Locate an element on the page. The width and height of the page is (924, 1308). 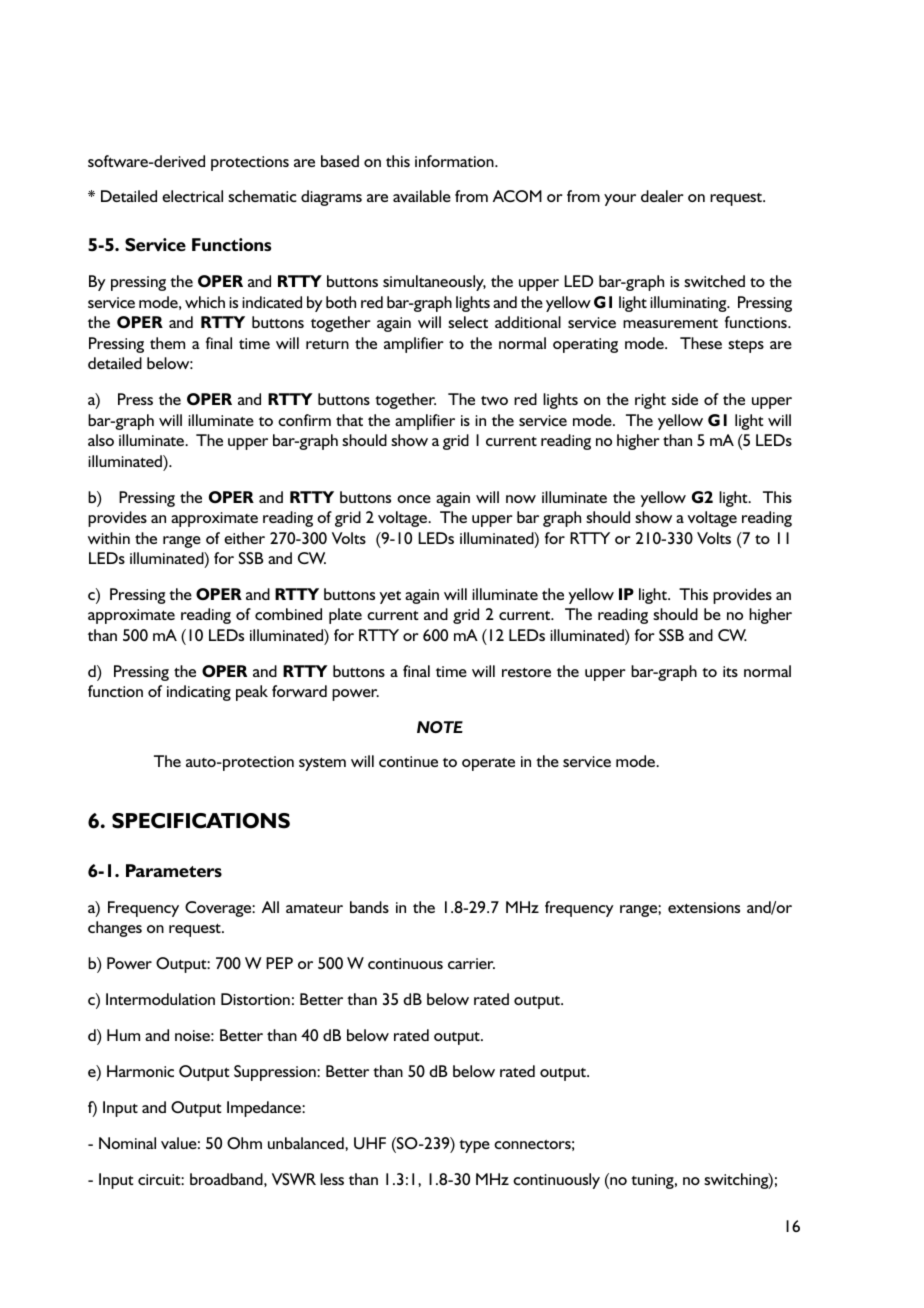
extensions is located at coordinates (704, 907).
